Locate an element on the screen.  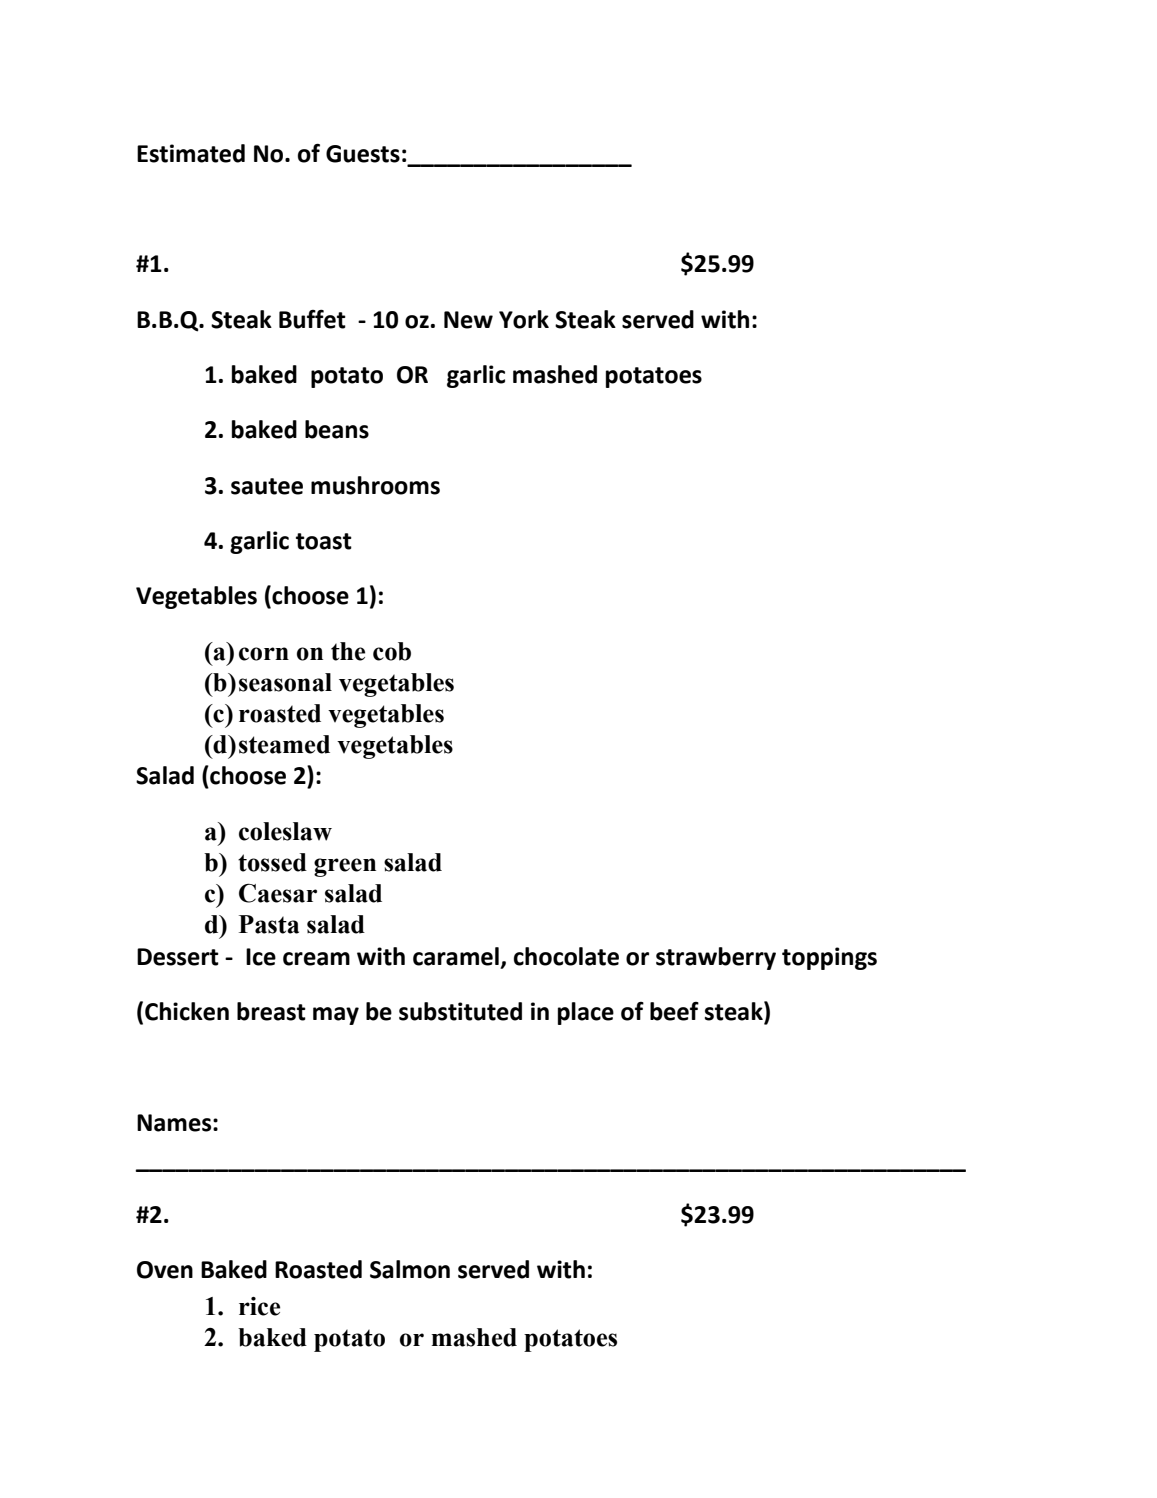
corn is located at coordinates (264, 654).
